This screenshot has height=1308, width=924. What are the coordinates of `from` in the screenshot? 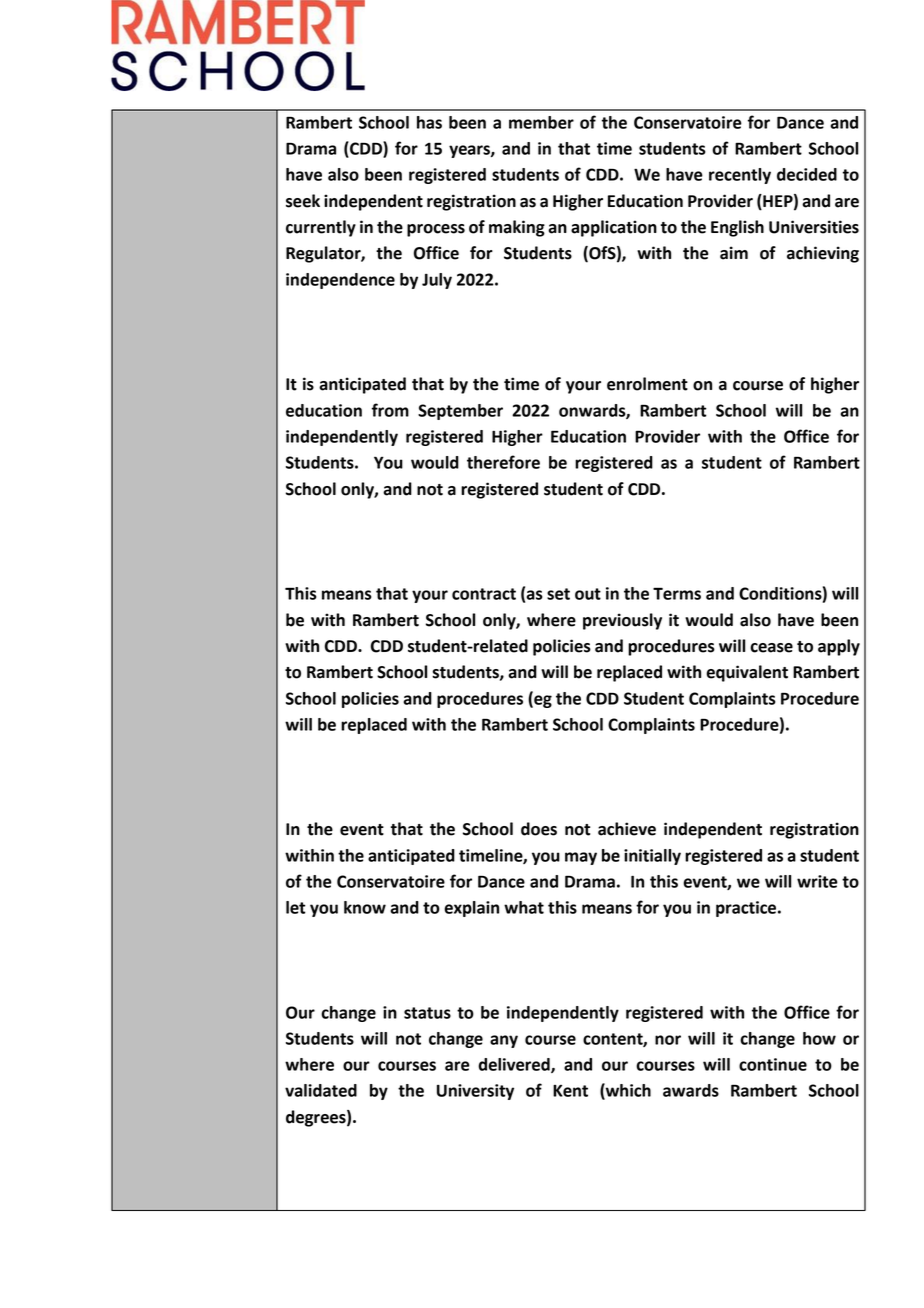 It's located at (390, 410).
